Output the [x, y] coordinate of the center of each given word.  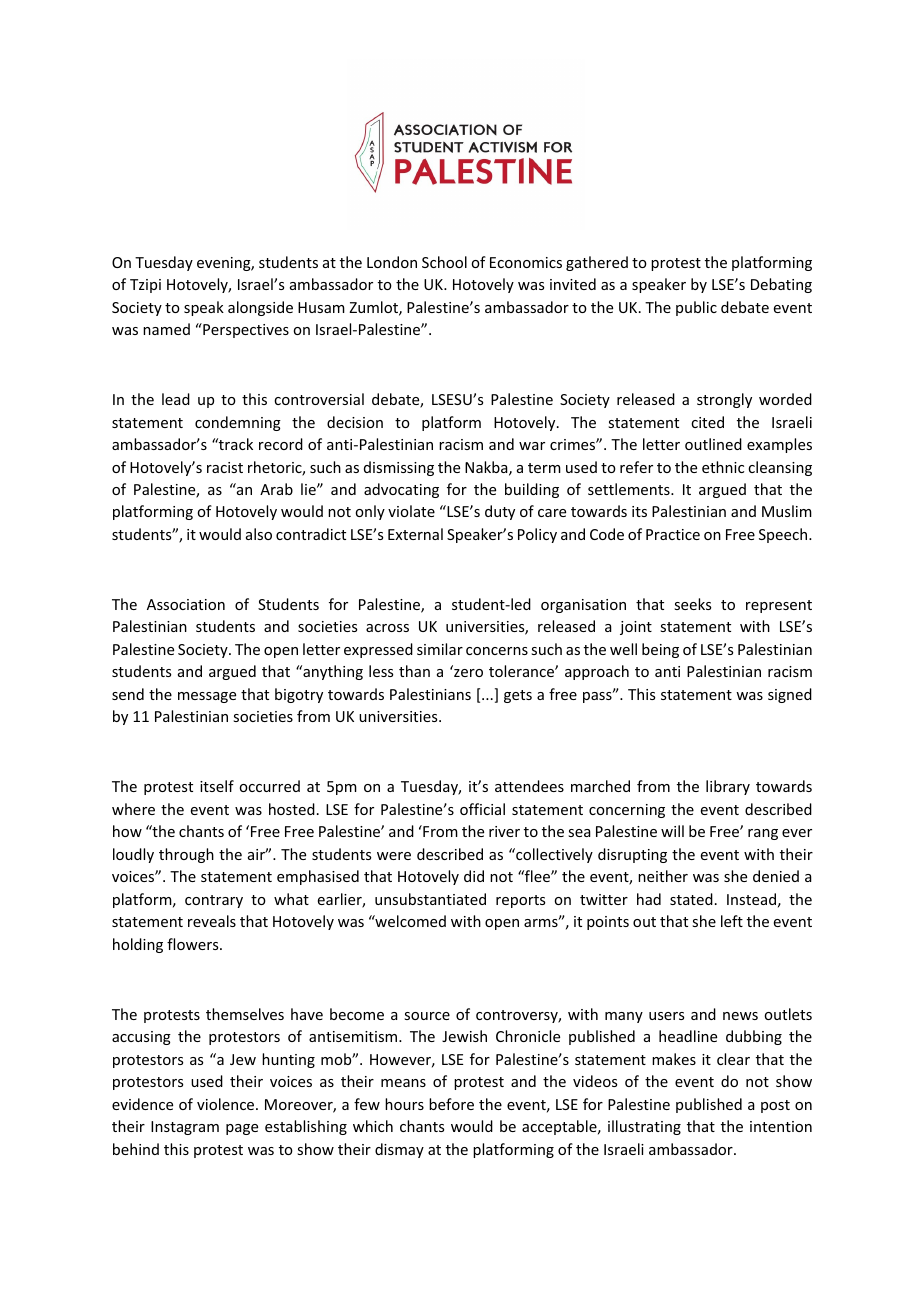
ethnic [723, 467]
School [444, 262]
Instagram [185, 1128]
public [696, 308]
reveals [212, 921]
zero [468, 673]
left [732, 921]
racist [225, 467]
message [207, 697]
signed [790, 695]
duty [500, 512]
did [474, 876]
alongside [260, 308]
